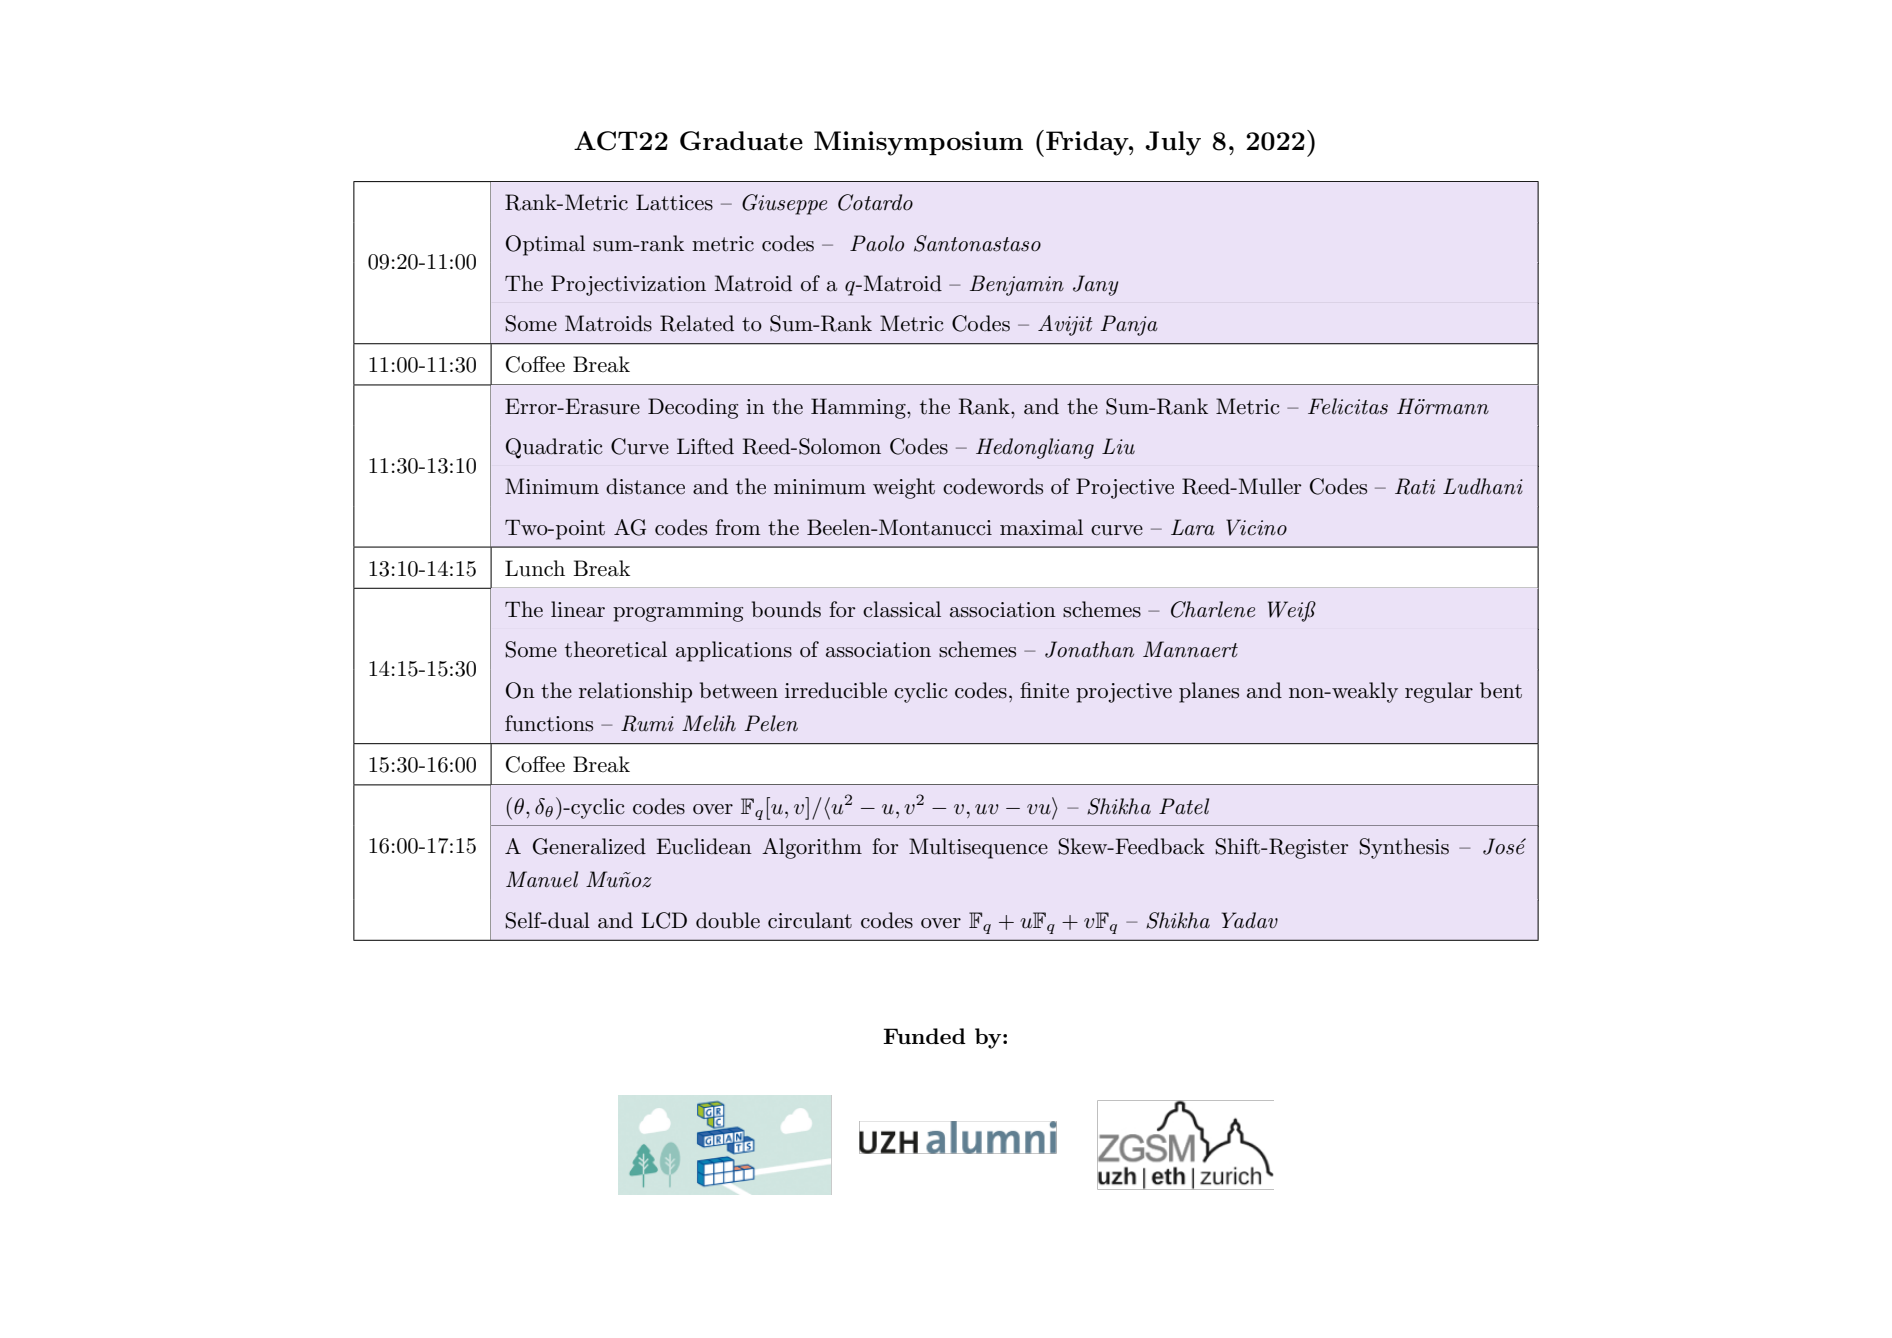 The image size is (1892, 1338). I want to click on Lattices, so click(674, 202).
